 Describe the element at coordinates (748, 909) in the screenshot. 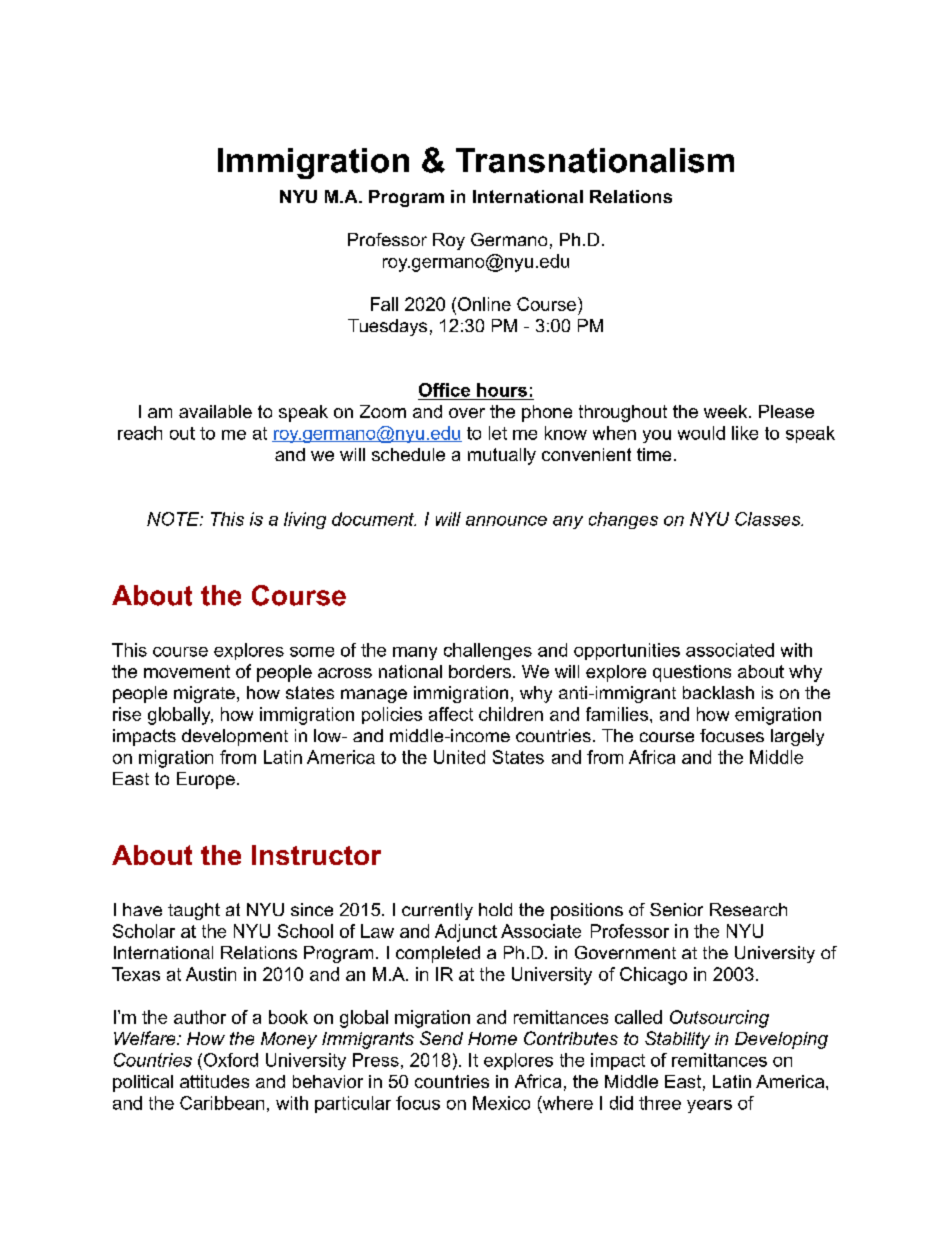

I see `Research` at that location.
